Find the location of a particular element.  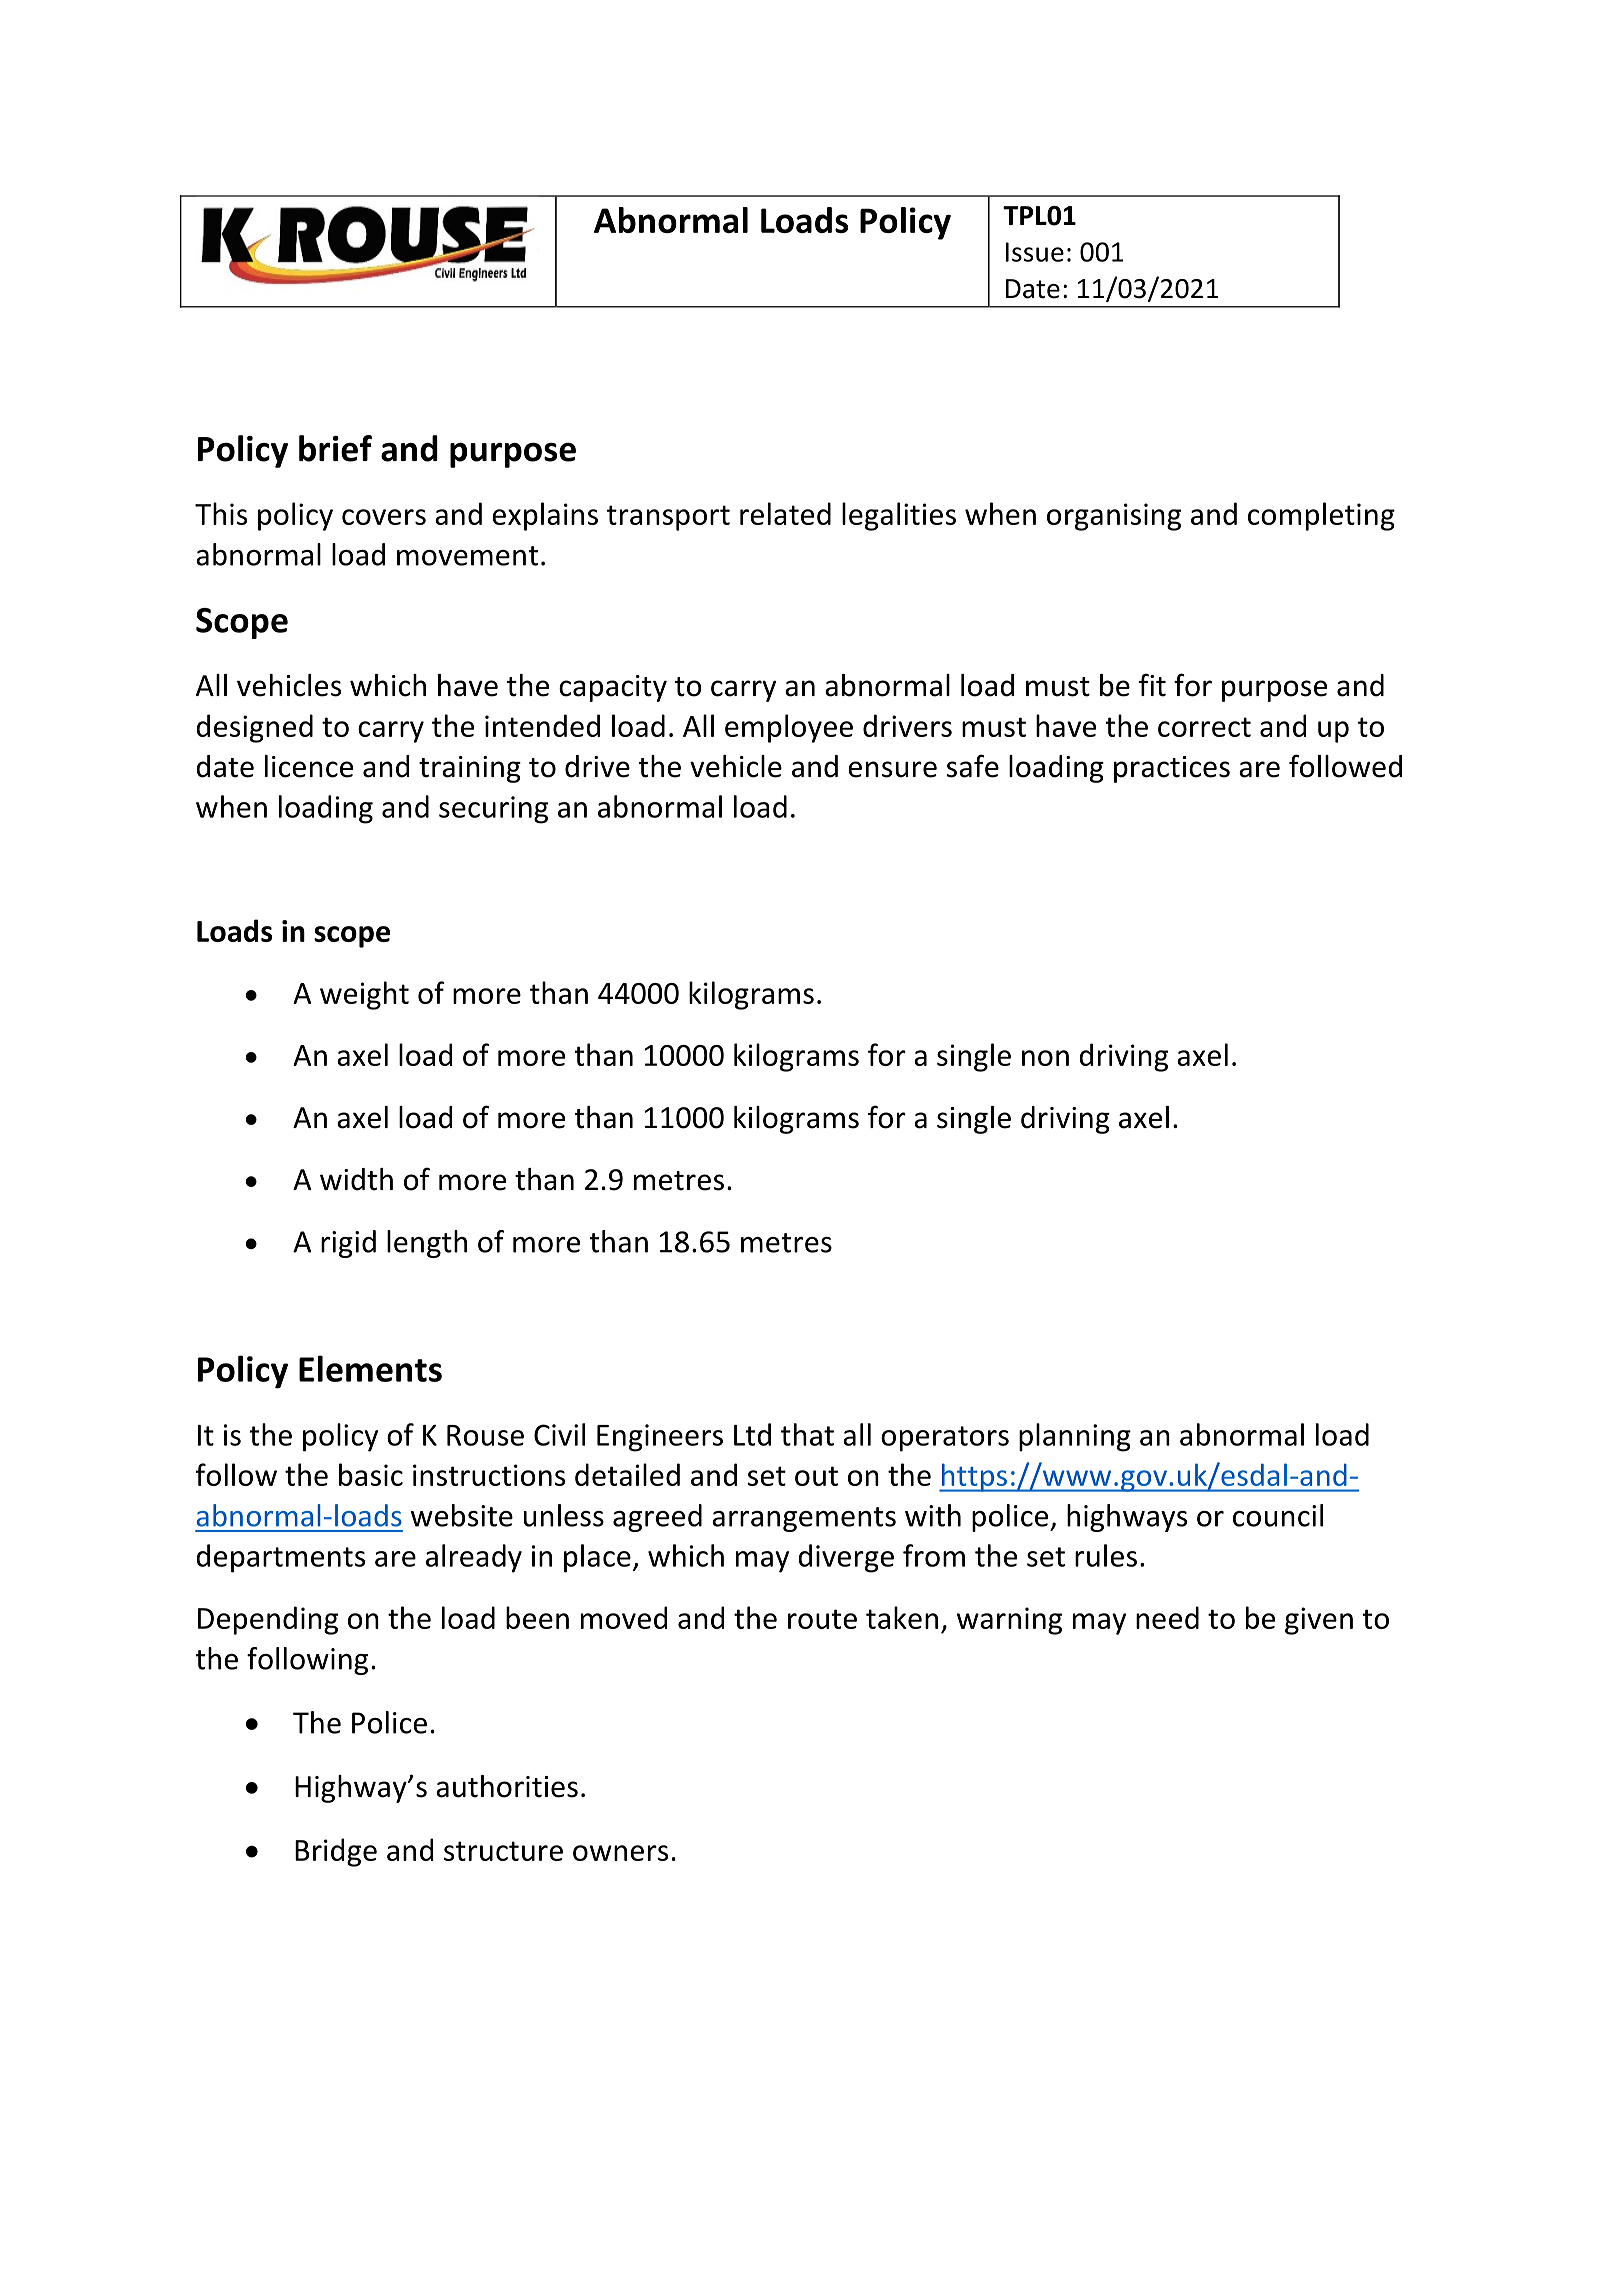

Issue is located at coordinates (1035, 252).
